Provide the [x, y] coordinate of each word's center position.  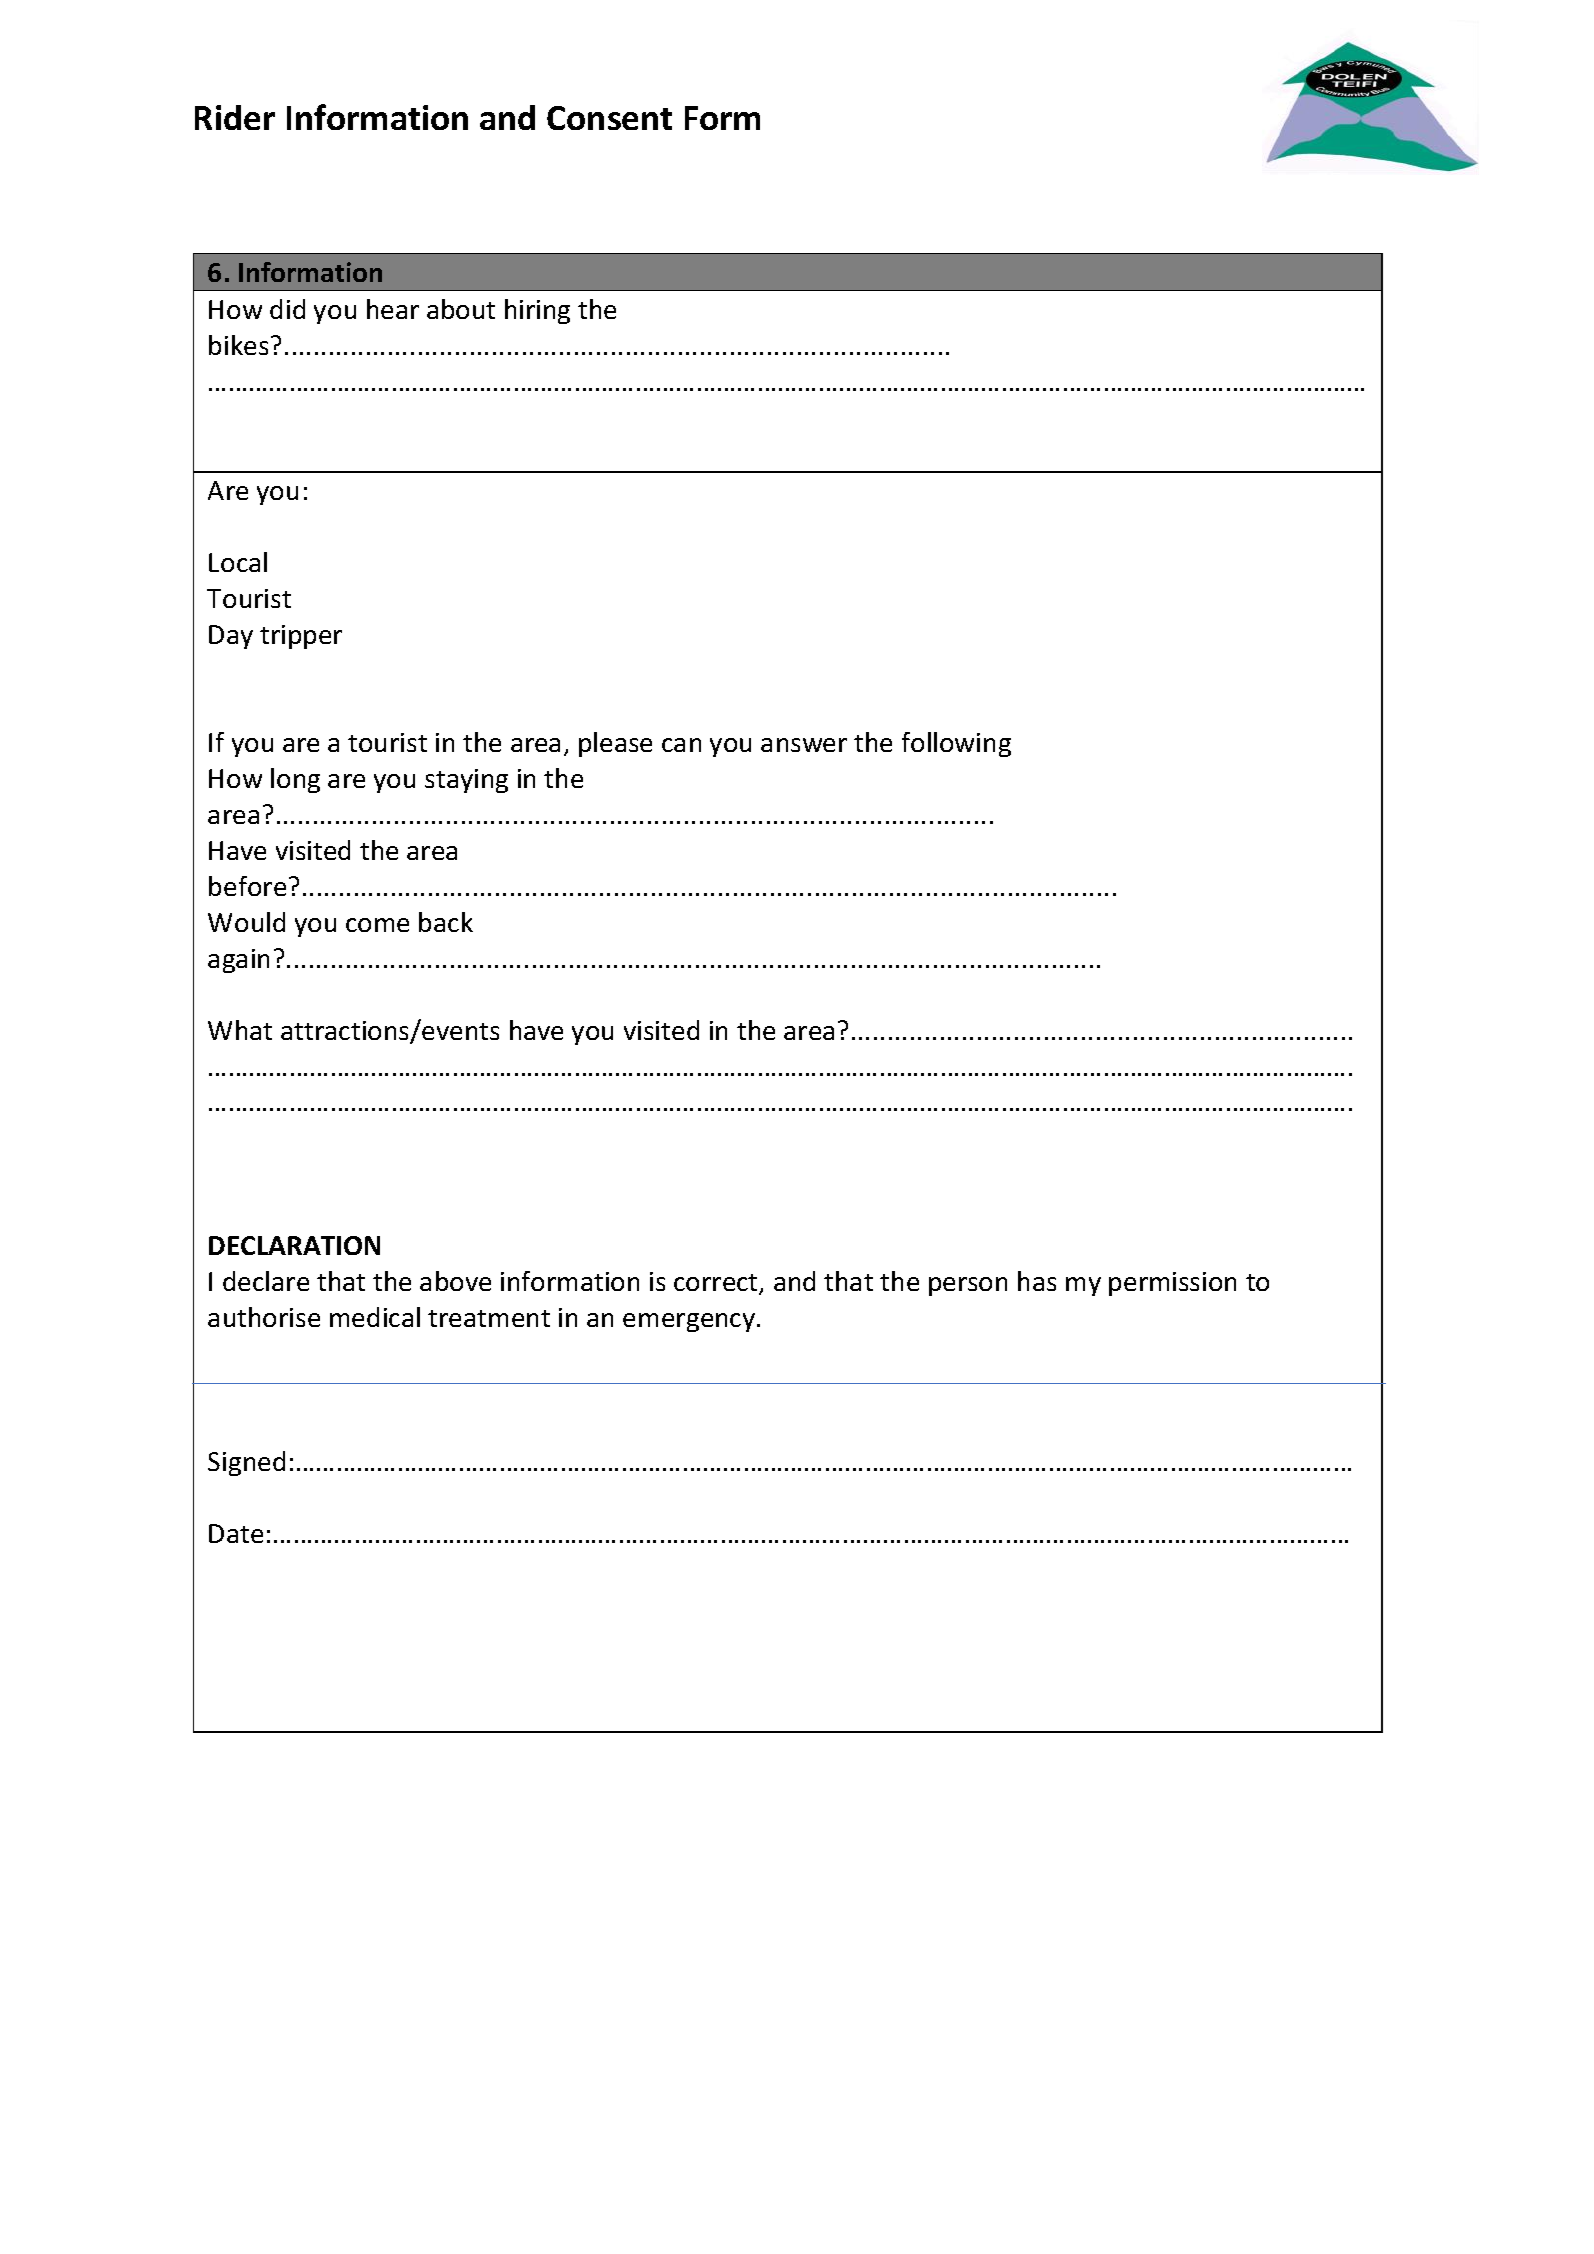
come [377, 925]
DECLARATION [294, 1245]
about [461, 309]
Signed [246, 1463]
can [681, 745]
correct [717, 1284]
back [446, 922]
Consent [609, 118]
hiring [537, 311]
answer [804, 745]
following [956, 744]
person [968, 1286]
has [1037, 1281]
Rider [235, 117]
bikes [238, 345]
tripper [301, 637]
